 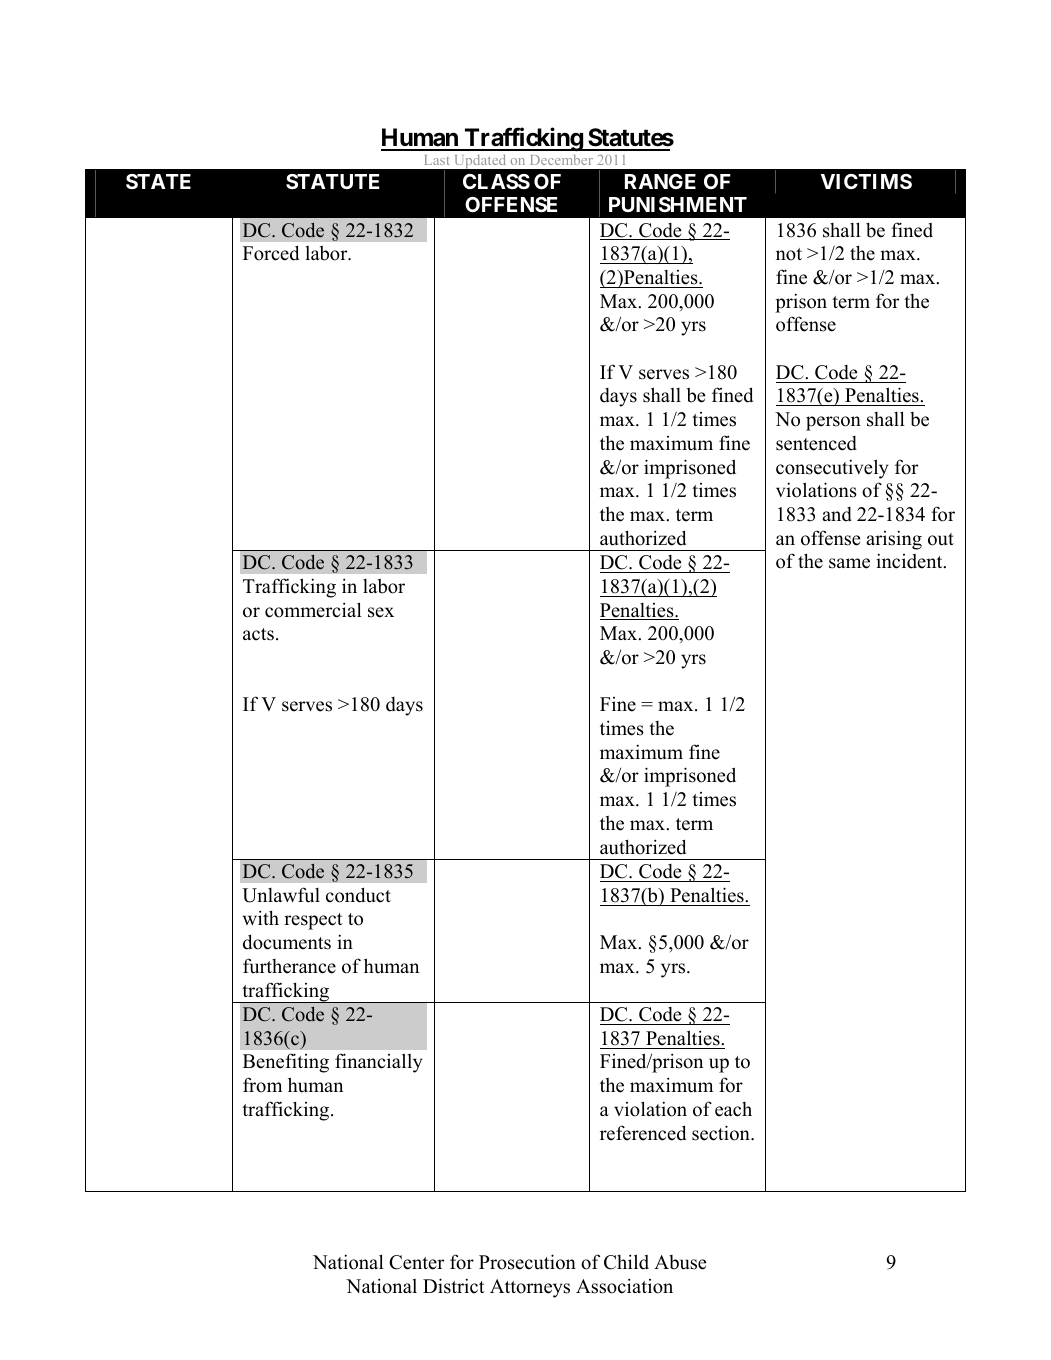 I want to click on RANGE, so click(x=660, y=181).
